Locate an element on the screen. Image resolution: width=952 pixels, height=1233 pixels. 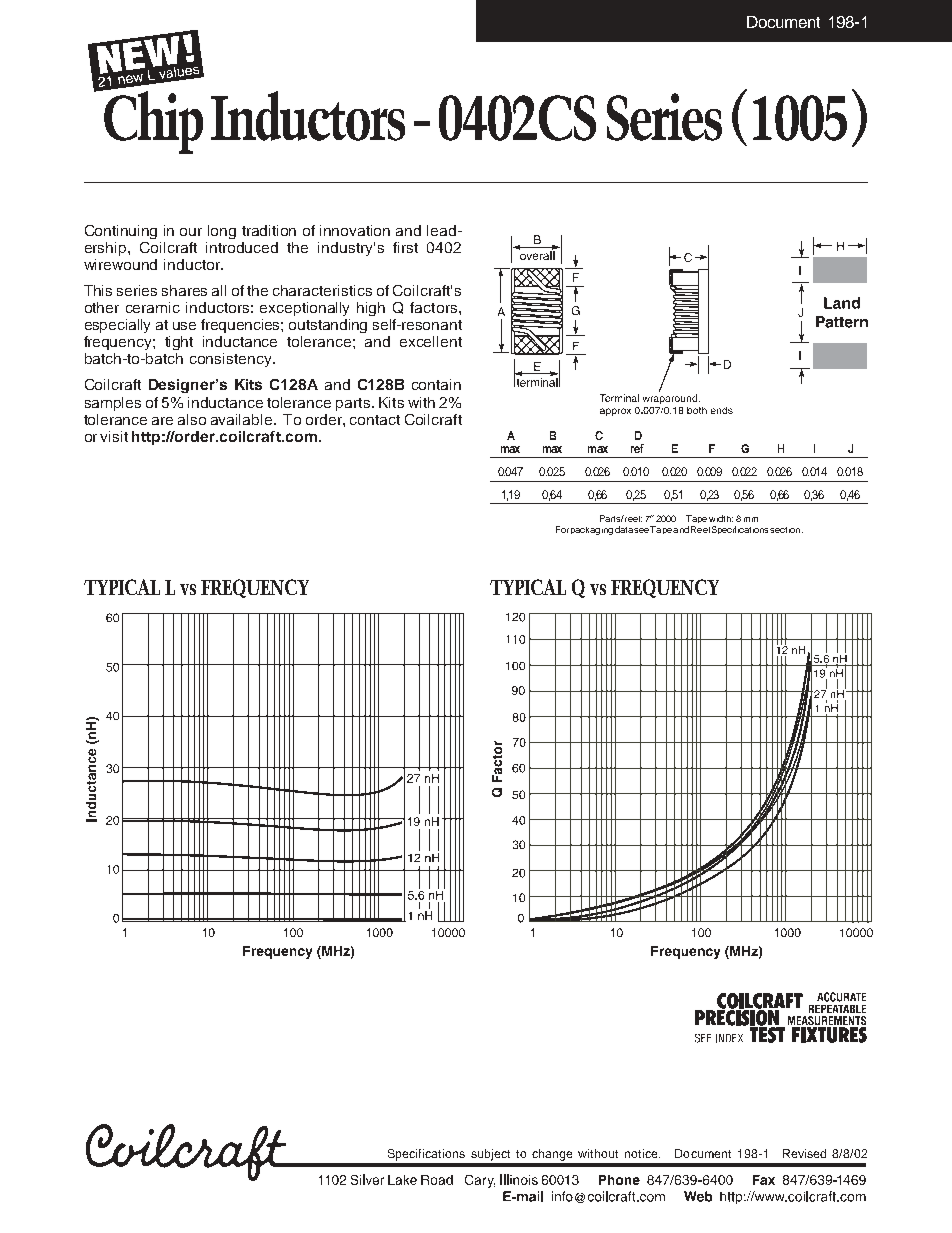
data is located at coordinates (624, 529).
